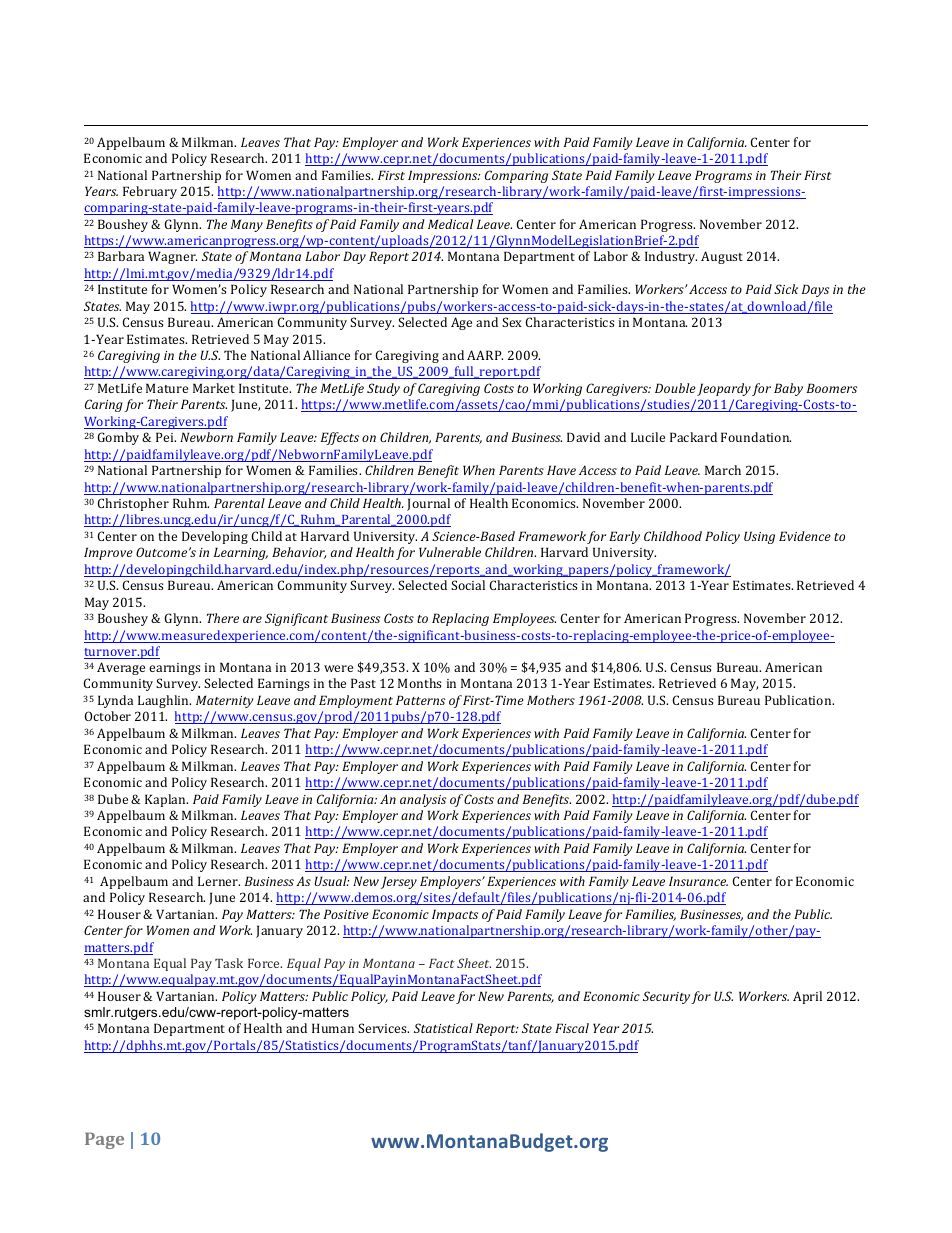 This screenshot has width=952, height=1233. What do you see at coordinates (443, 1028) in the screenshot?
I see `Statistical` at bounding box center [443, 1028].
